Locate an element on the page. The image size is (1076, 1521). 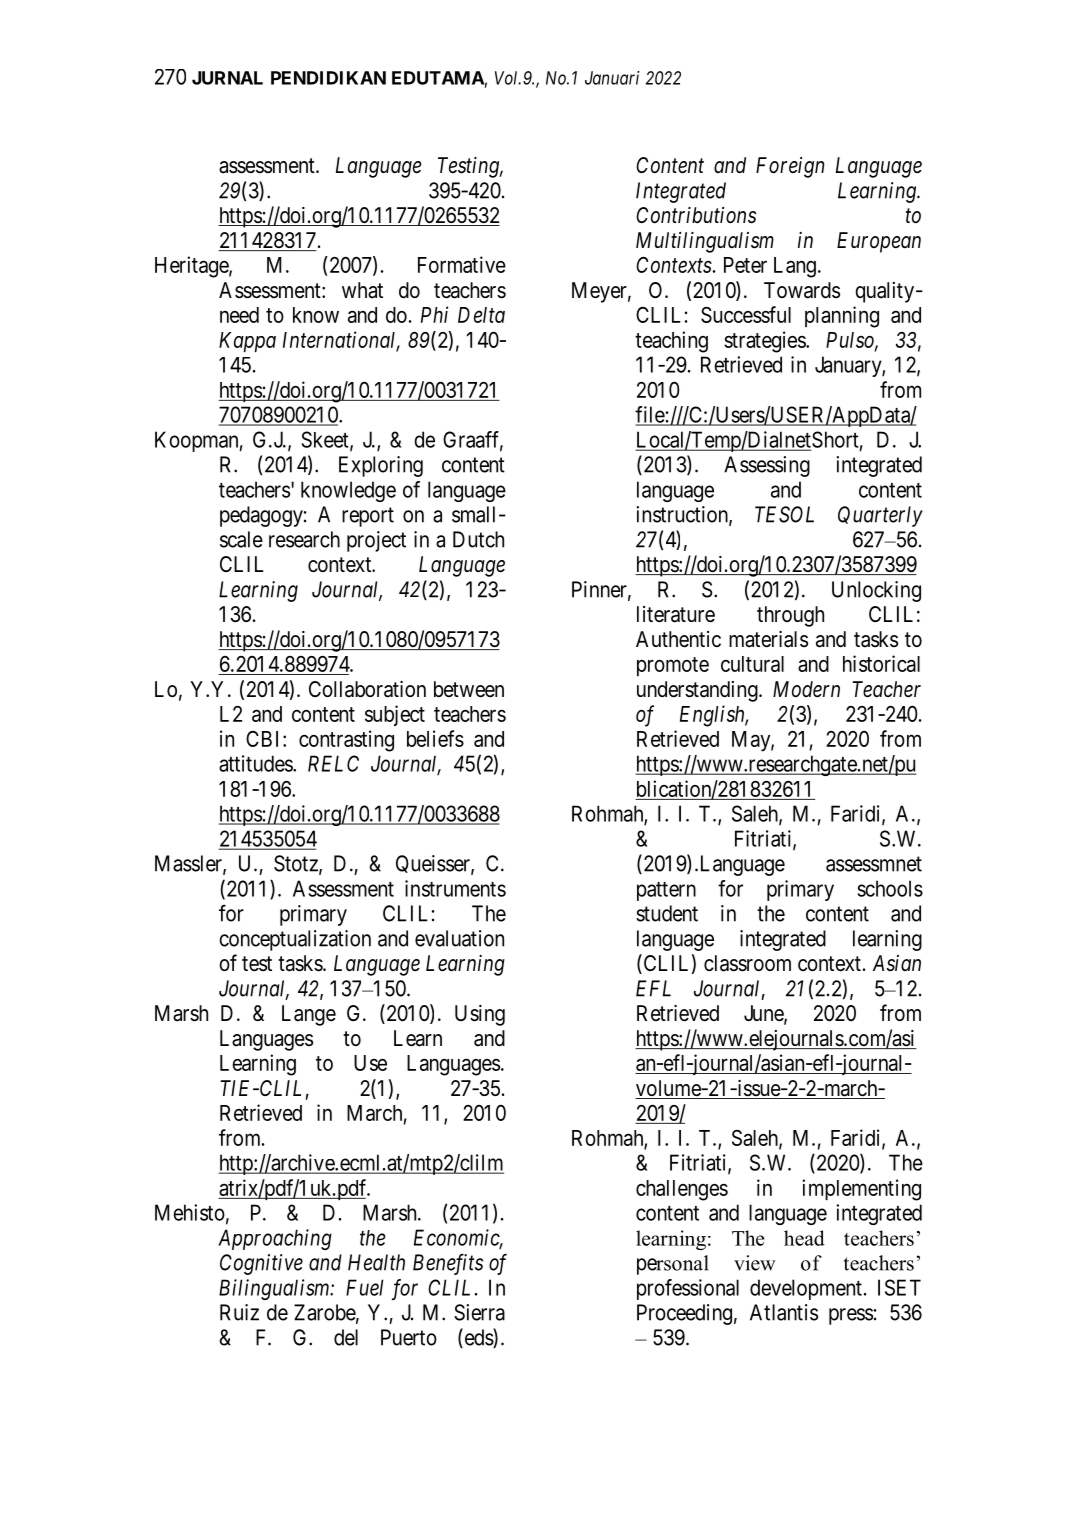
Cognitive is located at coordinates (261, 1264).
